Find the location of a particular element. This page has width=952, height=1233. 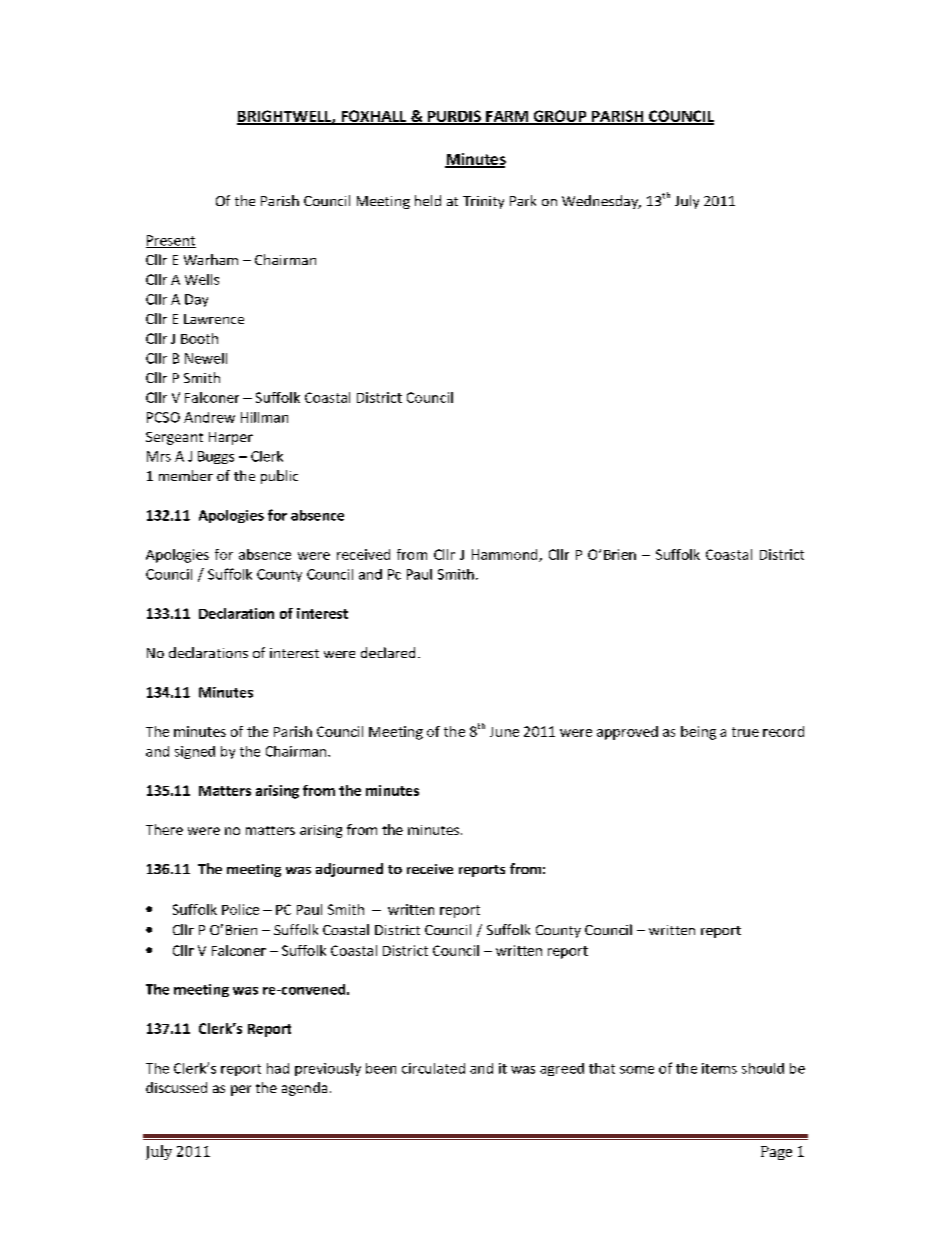

discussed is located at coordinates (176, 1087).
